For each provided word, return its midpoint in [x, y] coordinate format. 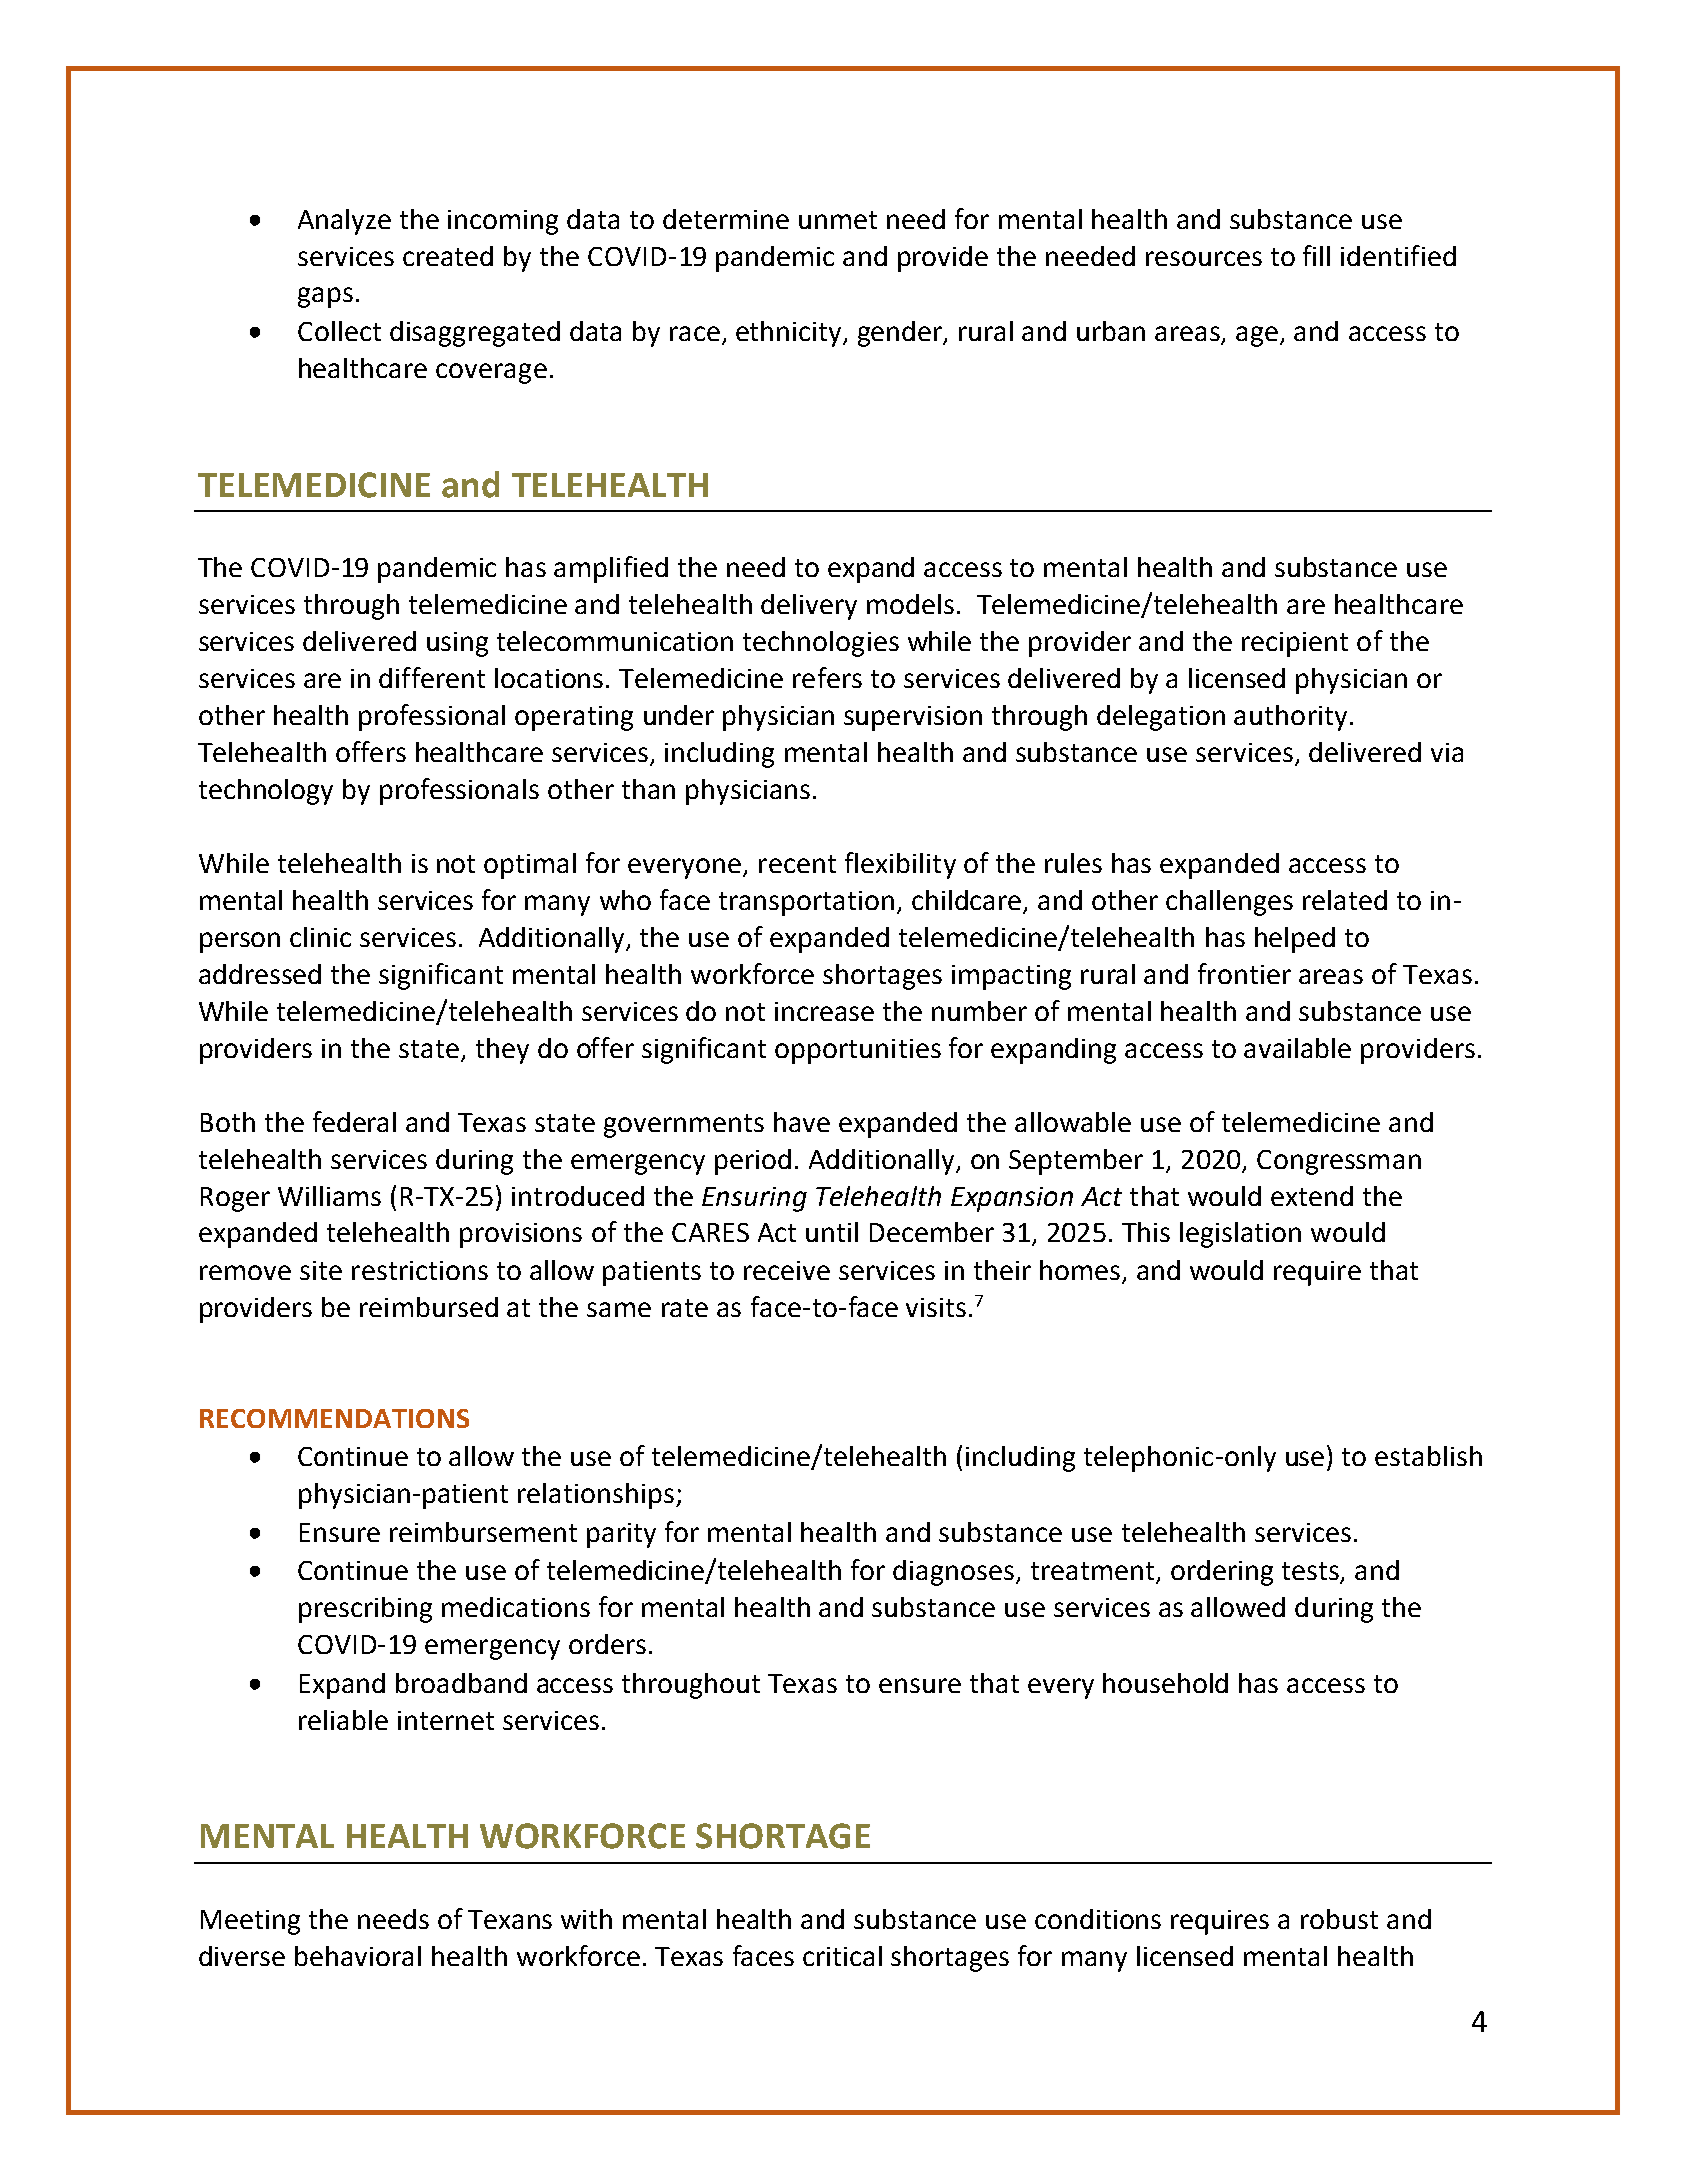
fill [1316, 255]
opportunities [858, 1051]
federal [354, 1121]
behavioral [358, 1956]
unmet [838, 220]
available [1297, 1048]
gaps [325, 297]
